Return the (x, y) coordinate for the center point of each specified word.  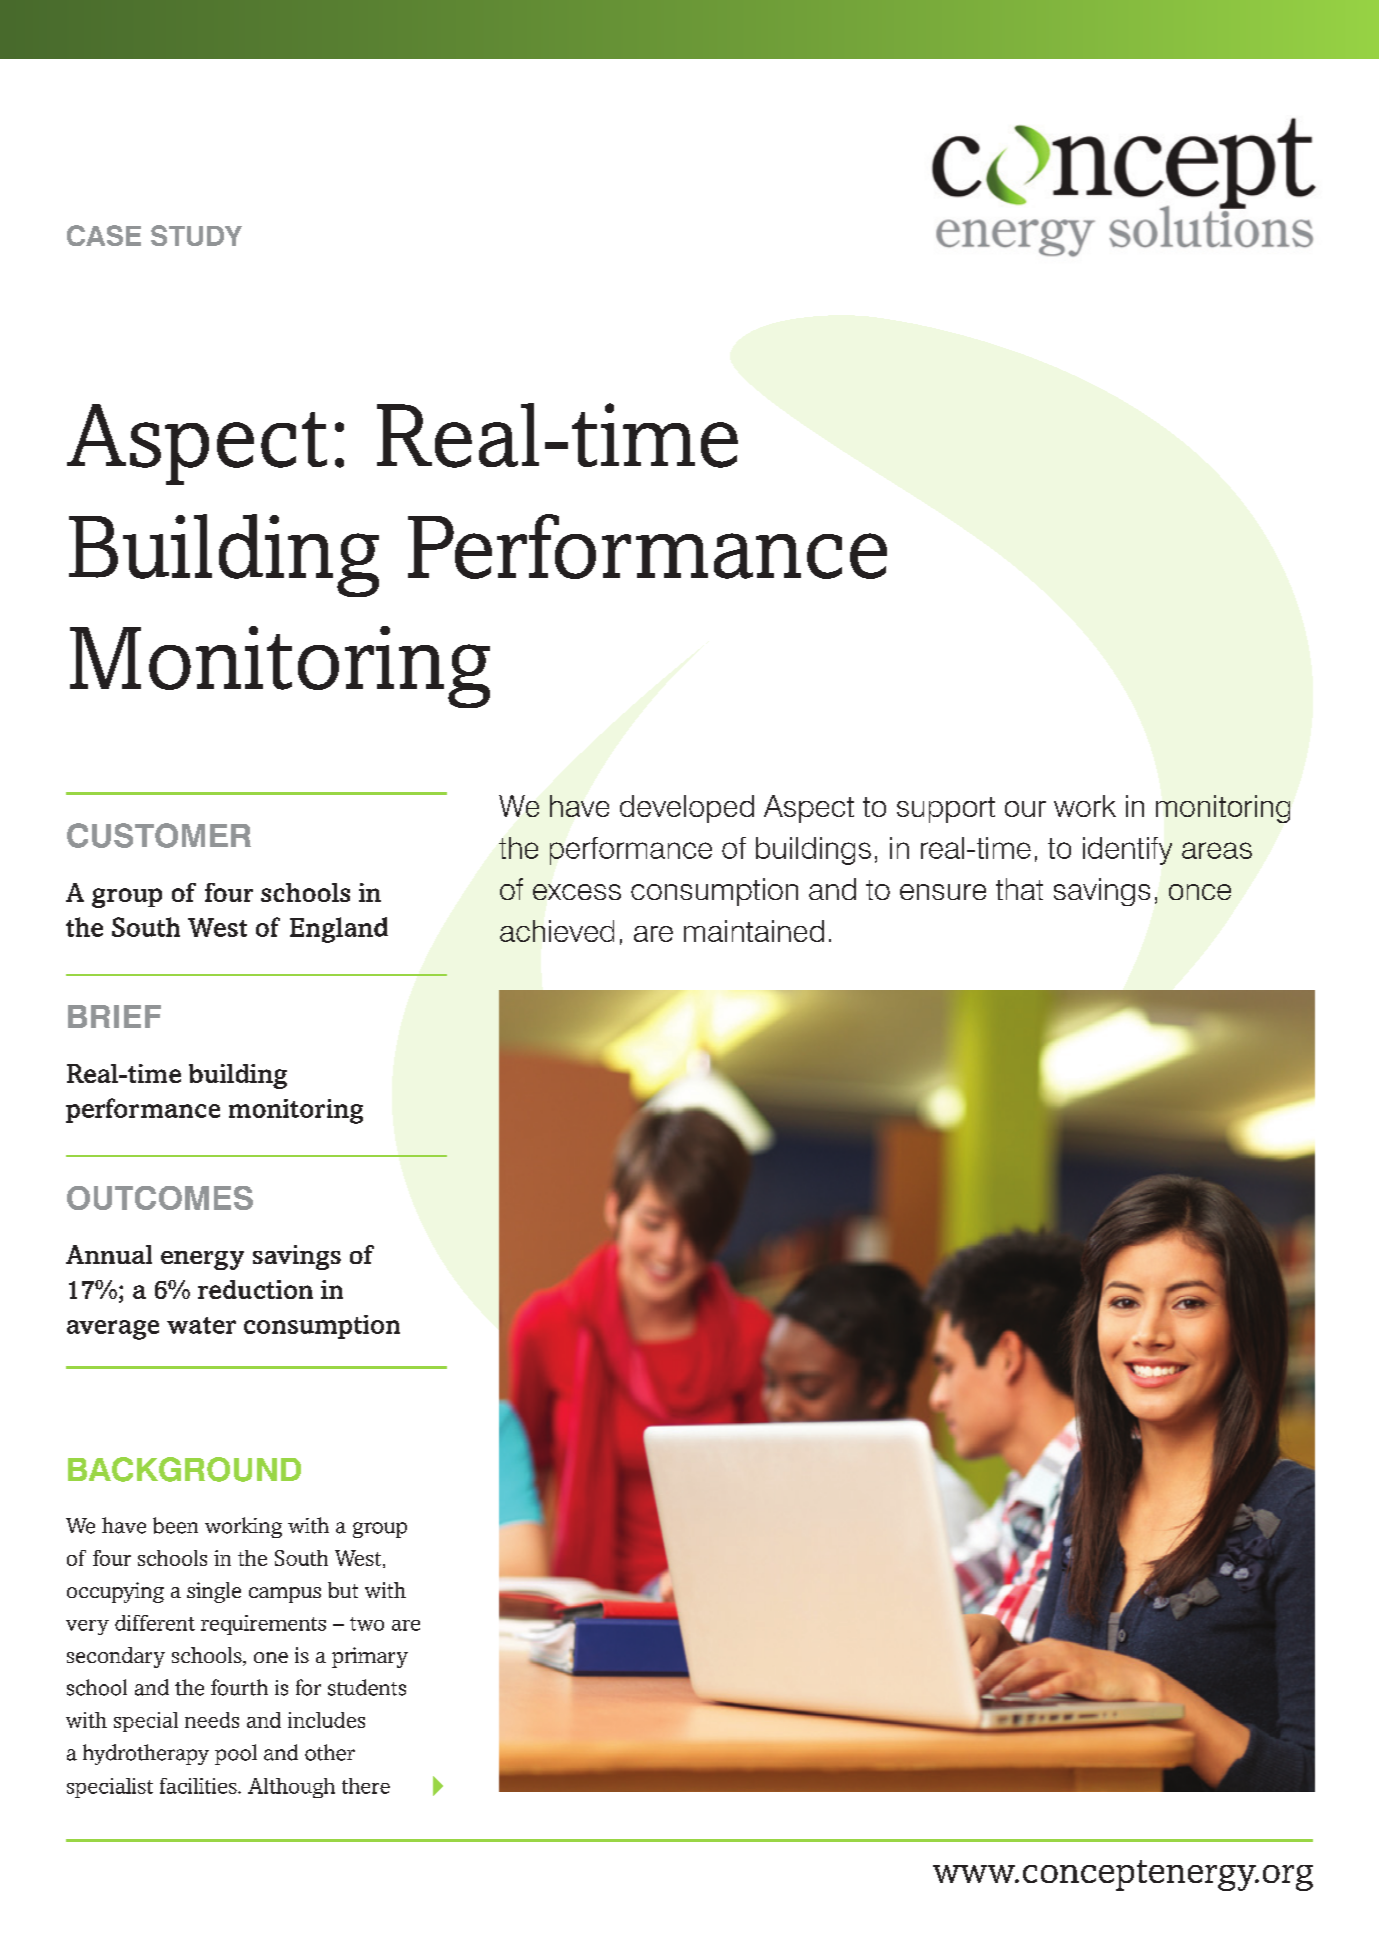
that (1019, 889)
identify (1127, 851)
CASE (104, 235)
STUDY (196, 235)
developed (687, 809)
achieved (557, 931)
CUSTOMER (159, 835)
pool (236, 1754)
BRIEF (114, 1016)
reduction (255, 1289)
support (946, 810)
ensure (943, 892)
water (201, 1325)
